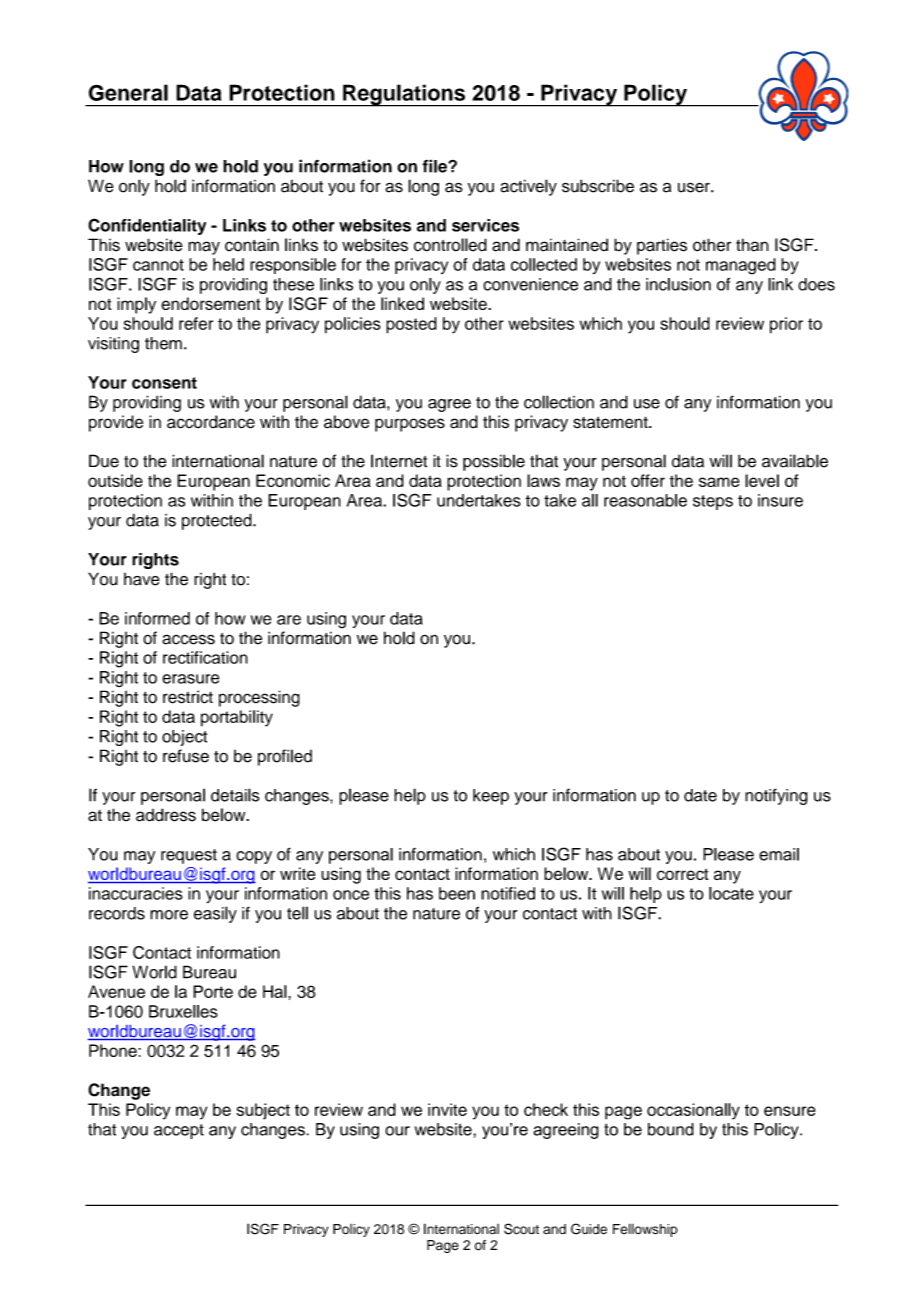 Image resolution: width=924 pixels, height=1308 pixels. What do you see at coordinates (786, 325) in the page?
I see `prior` at bounding box center [786, 325].
